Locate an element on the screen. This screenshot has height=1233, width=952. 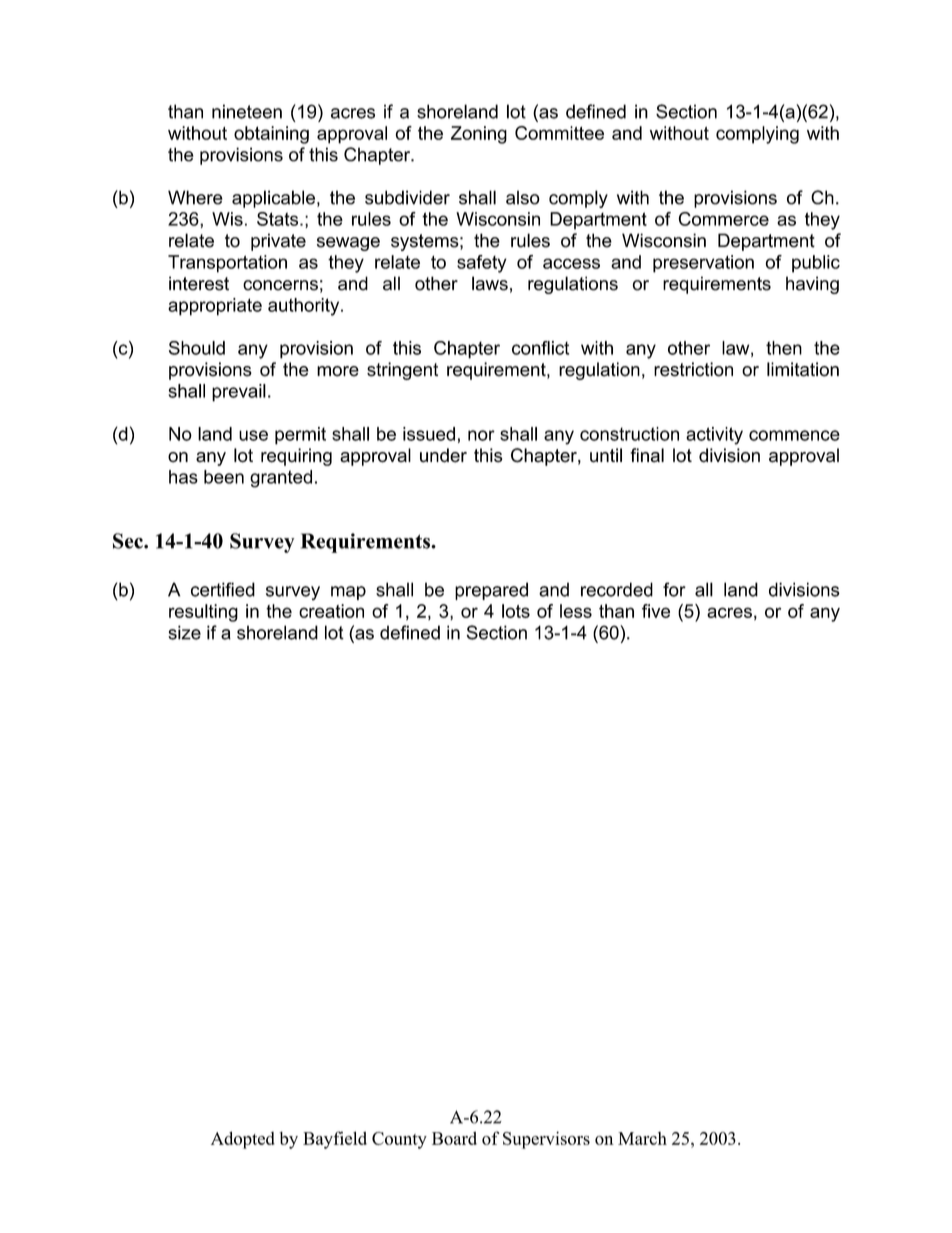
less is located at coordinates (576, 611).
